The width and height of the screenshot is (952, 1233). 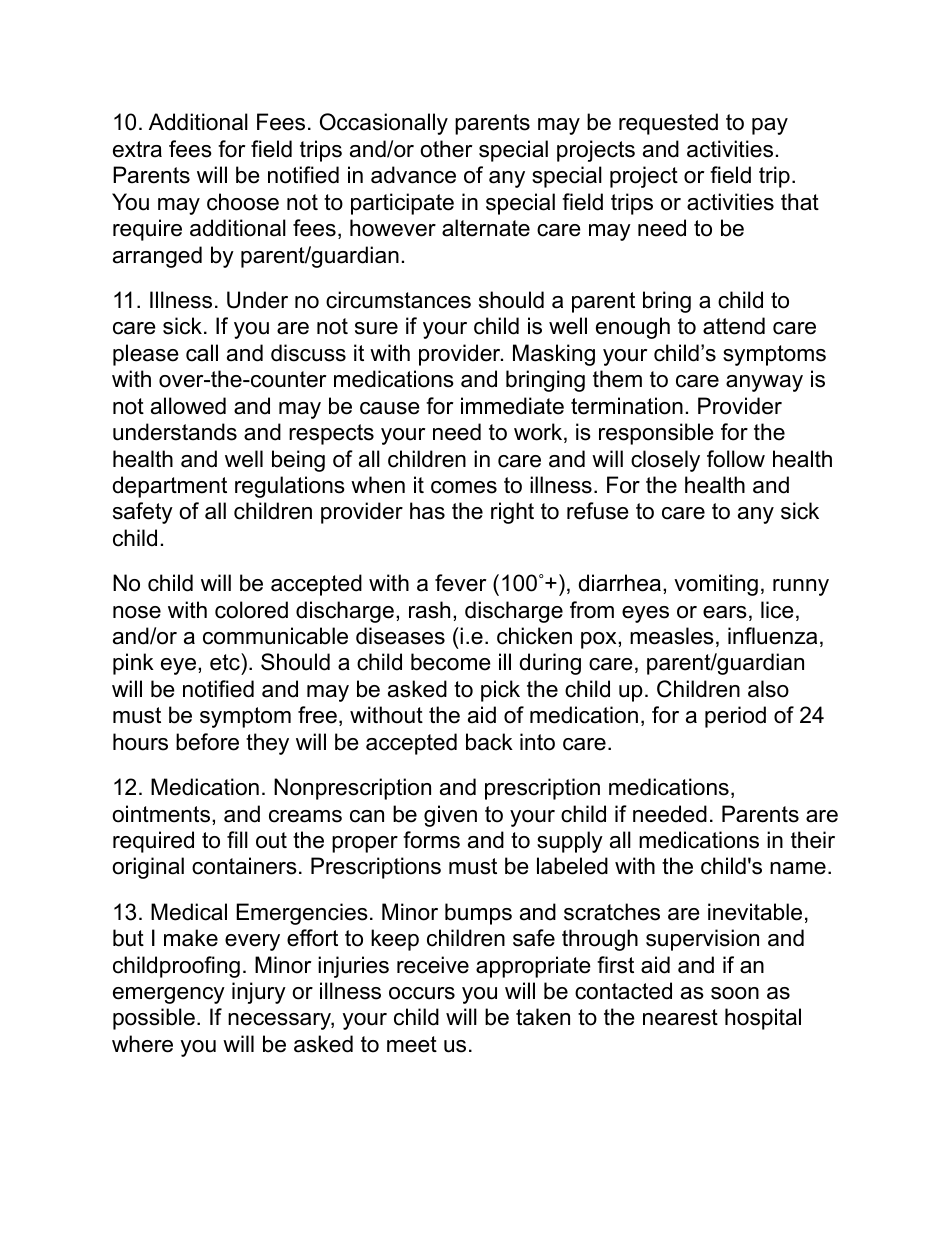 I want to click on back, so click(x=489, y=742).
